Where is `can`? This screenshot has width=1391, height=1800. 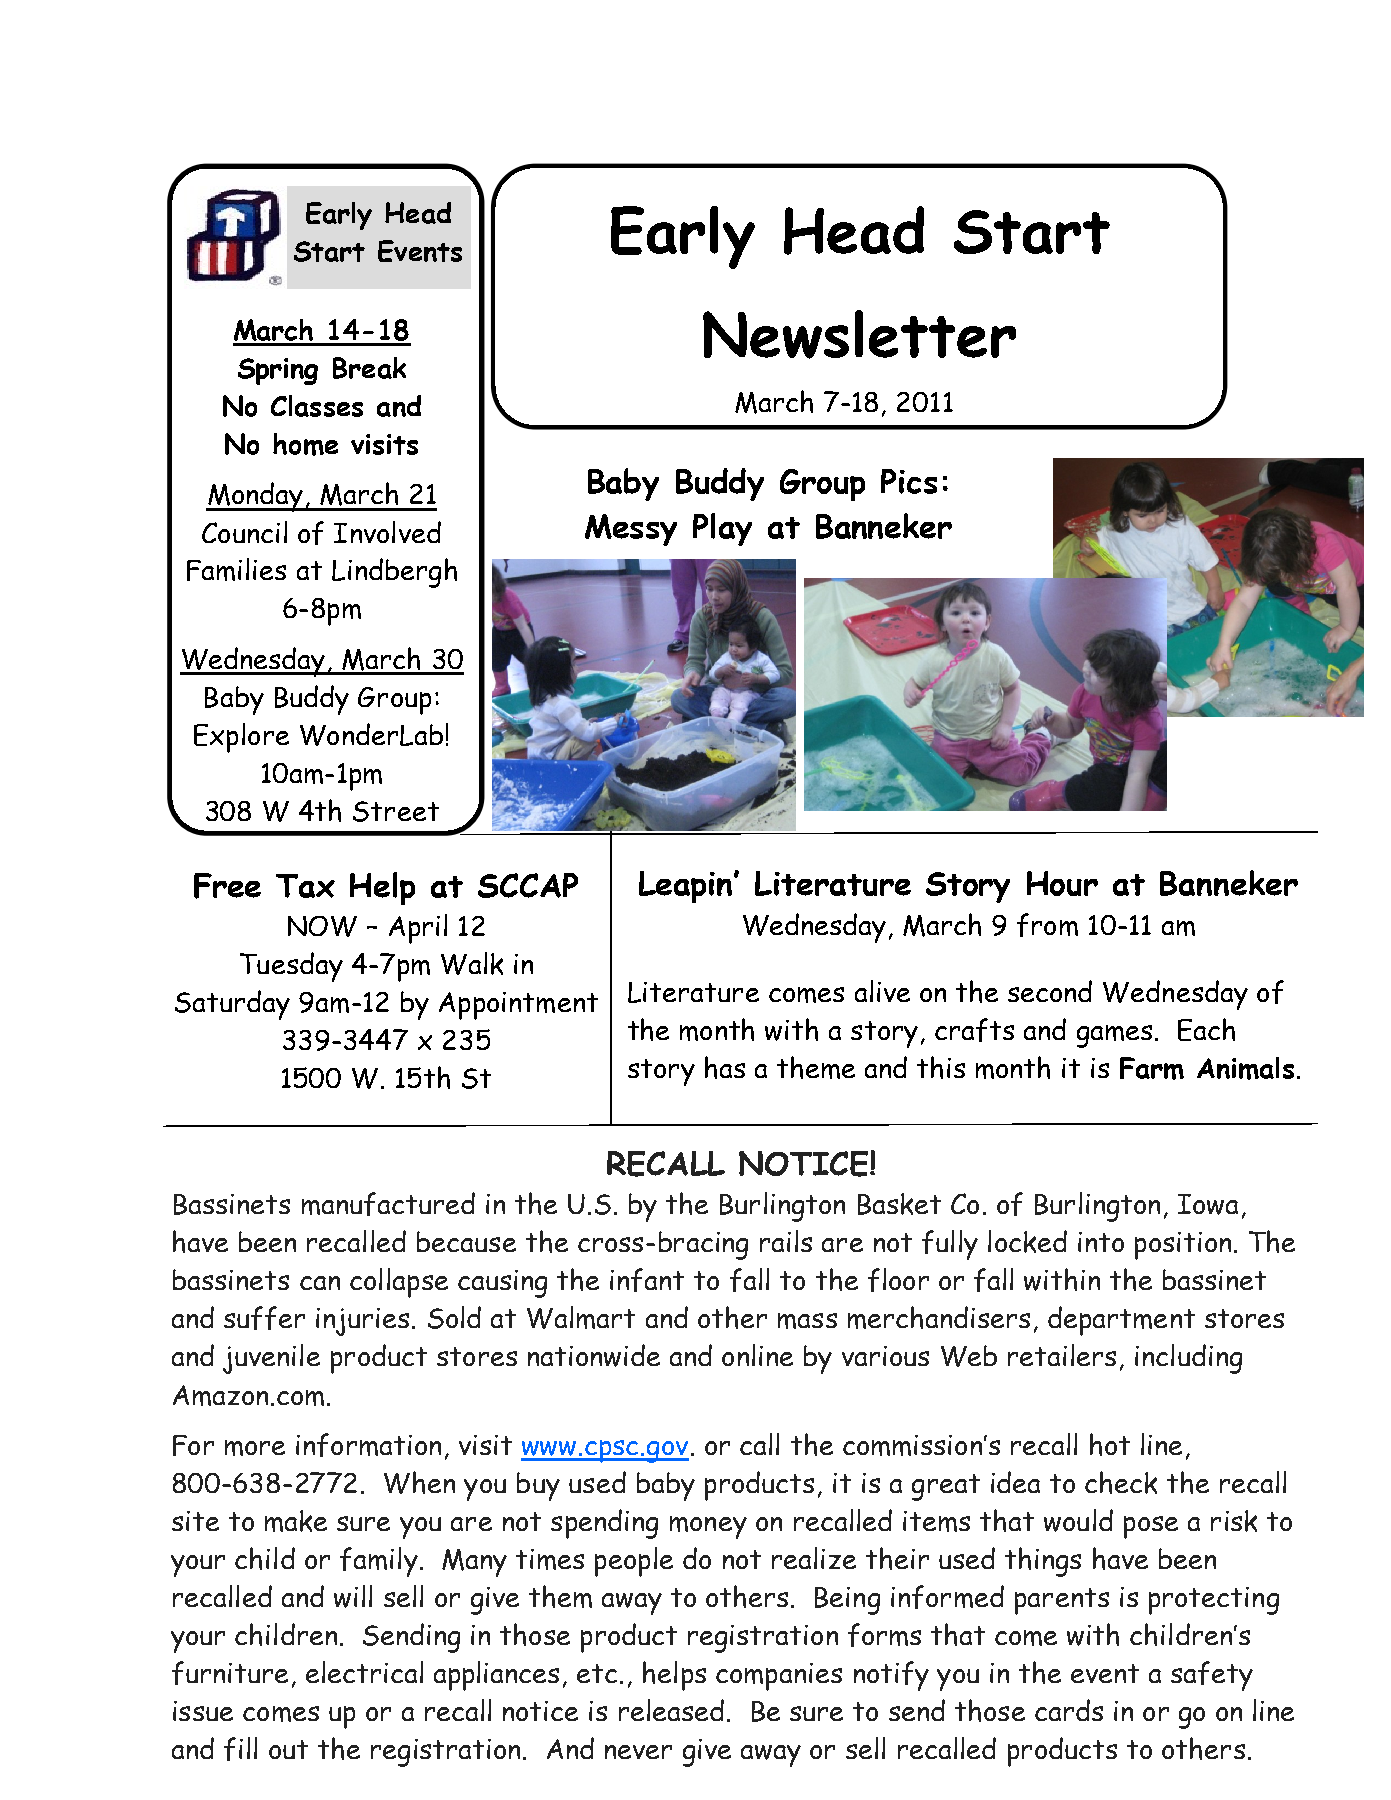 can is located at coordinates (320, 1283).
